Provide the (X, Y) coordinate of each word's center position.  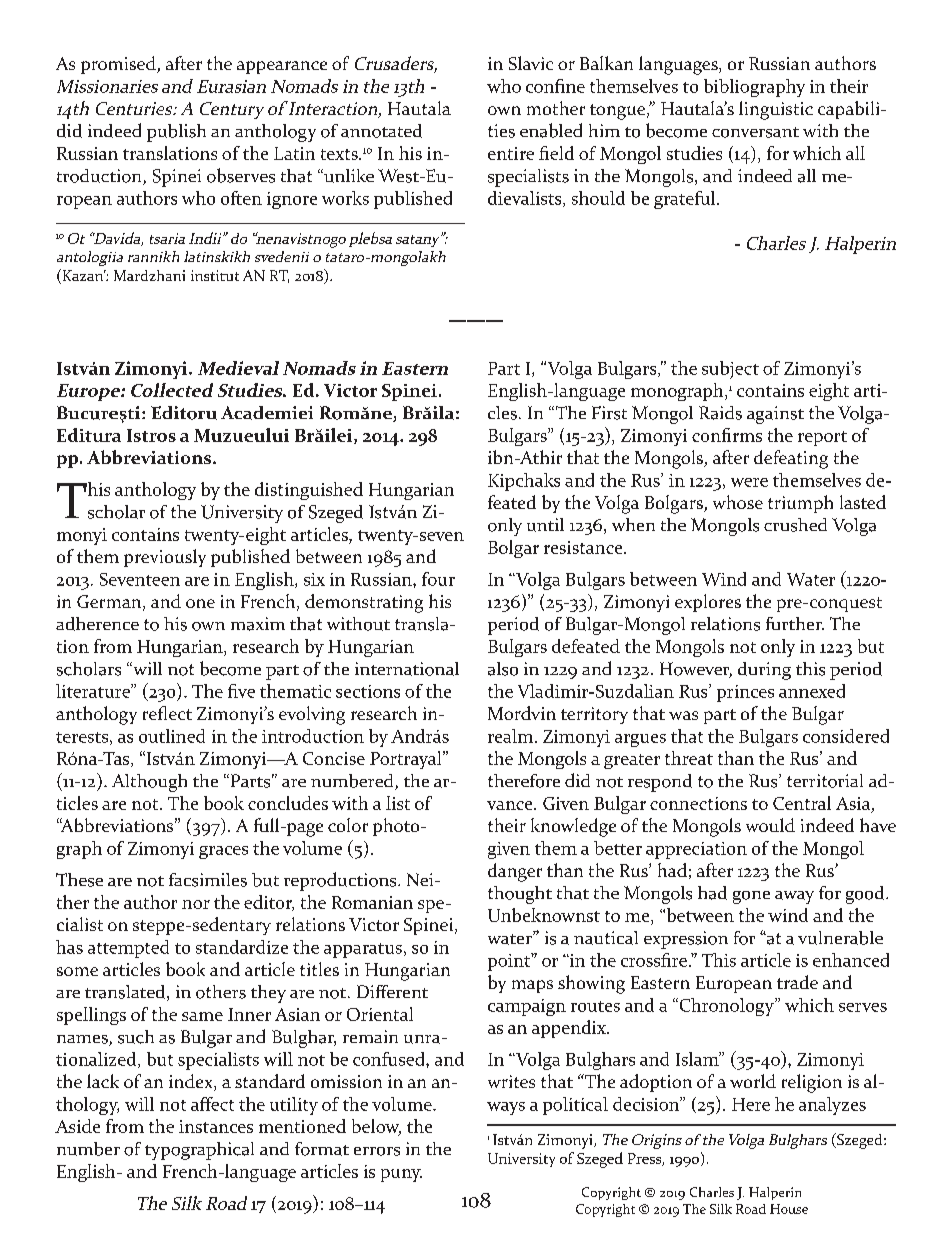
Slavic (531, 63)
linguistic (776, 110)
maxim (258, 624)
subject (730, 370)
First (609, 413)
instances (216, 1126)
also (503, 669)
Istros (151, 435)
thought (520, 895)
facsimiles (208, 880)
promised (119, 65)
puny (401, 1175)
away (794, 897)
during (764, 671)
